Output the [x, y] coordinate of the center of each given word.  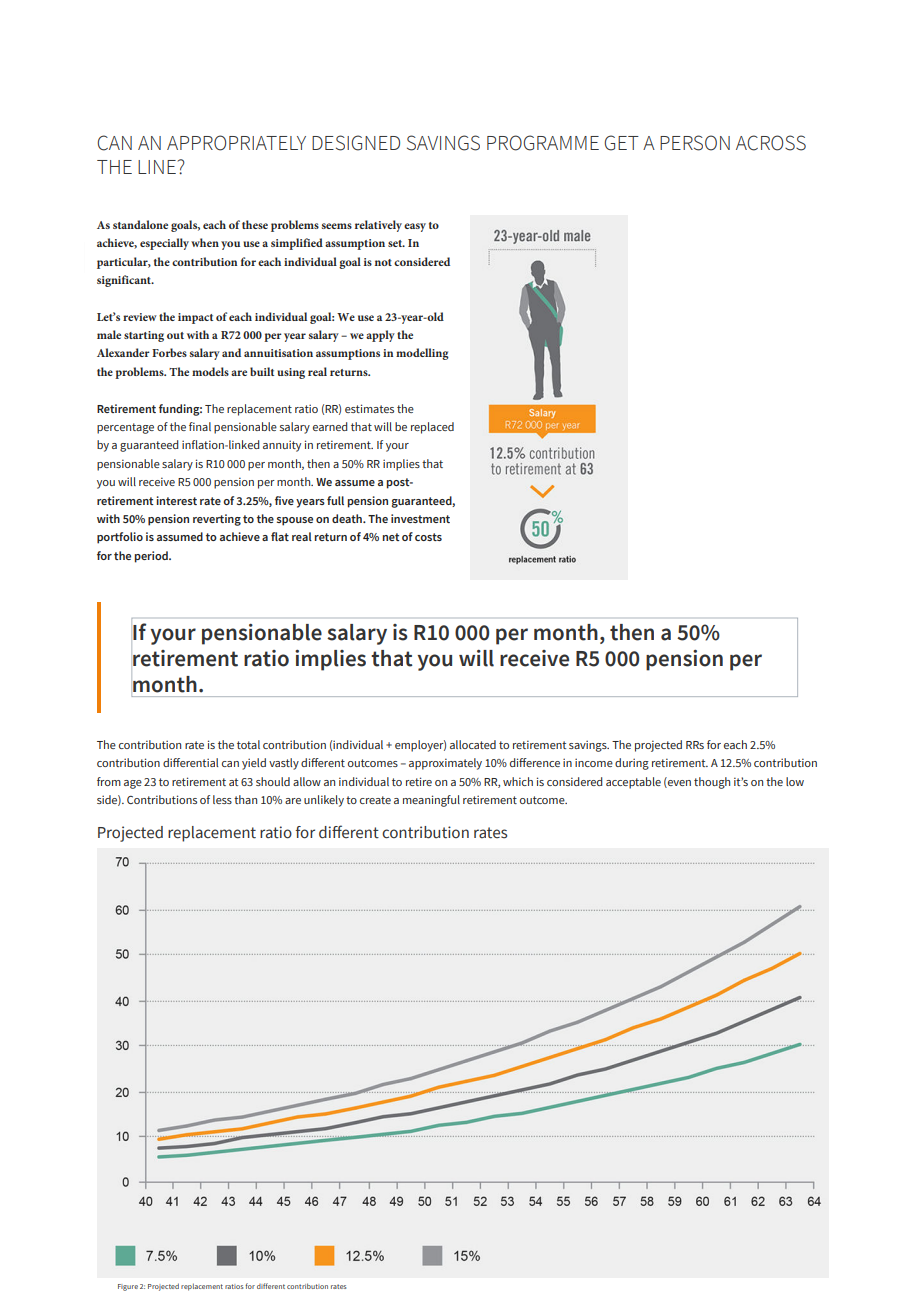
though [712, 783]
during [632, 764]
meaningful [431, 801]
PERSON [695, 143]
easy [415, 227]
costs [428, 537]
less [222, 799]
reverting [217, 520]
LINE [157, 167]
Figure [128, 1287]
